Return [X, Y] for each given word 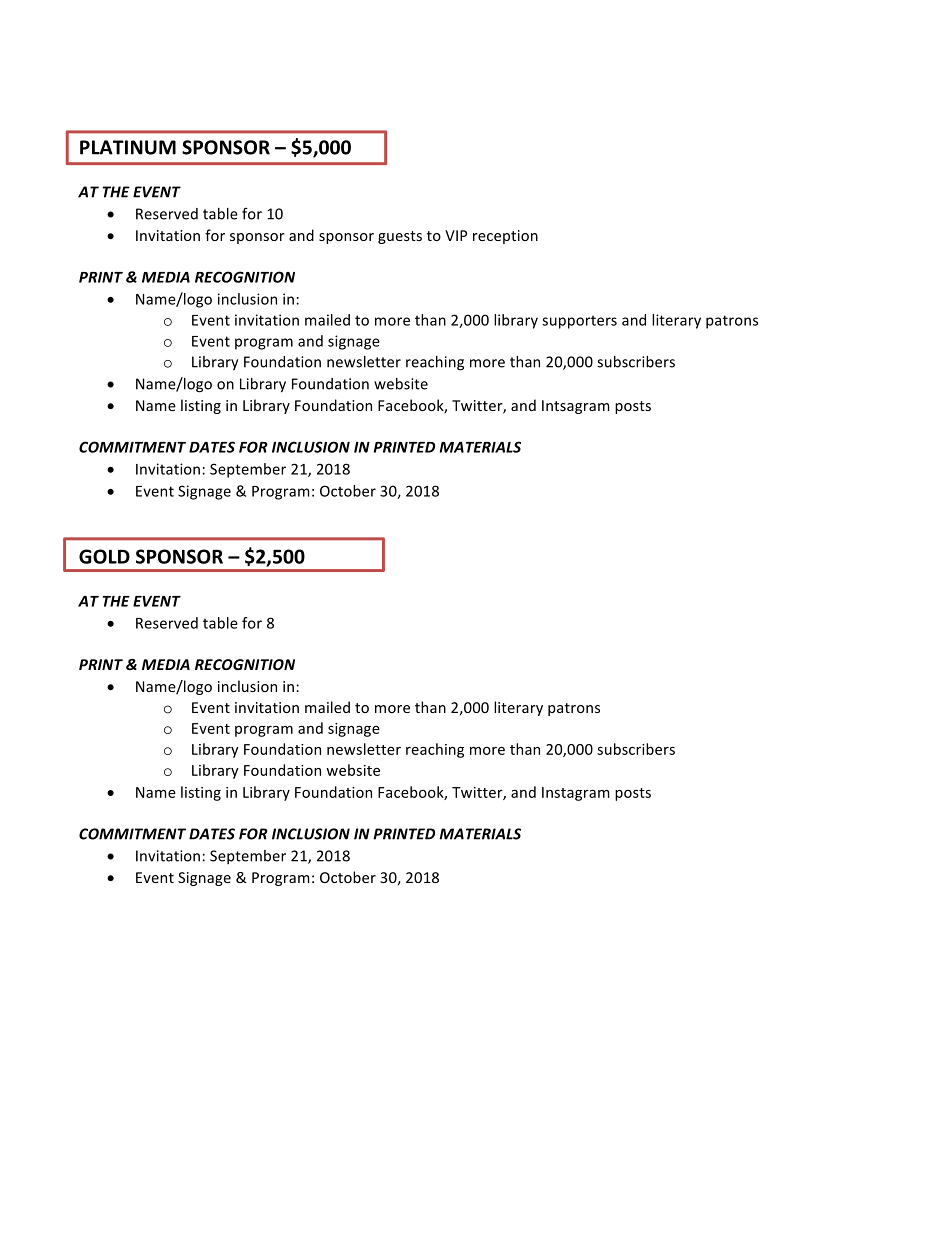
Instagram [576, 794]
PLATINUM [128, 147]
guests [400, 237]
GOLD [104, 556]
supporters [579, 322]
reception [505, 237]
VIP [456, 235]
